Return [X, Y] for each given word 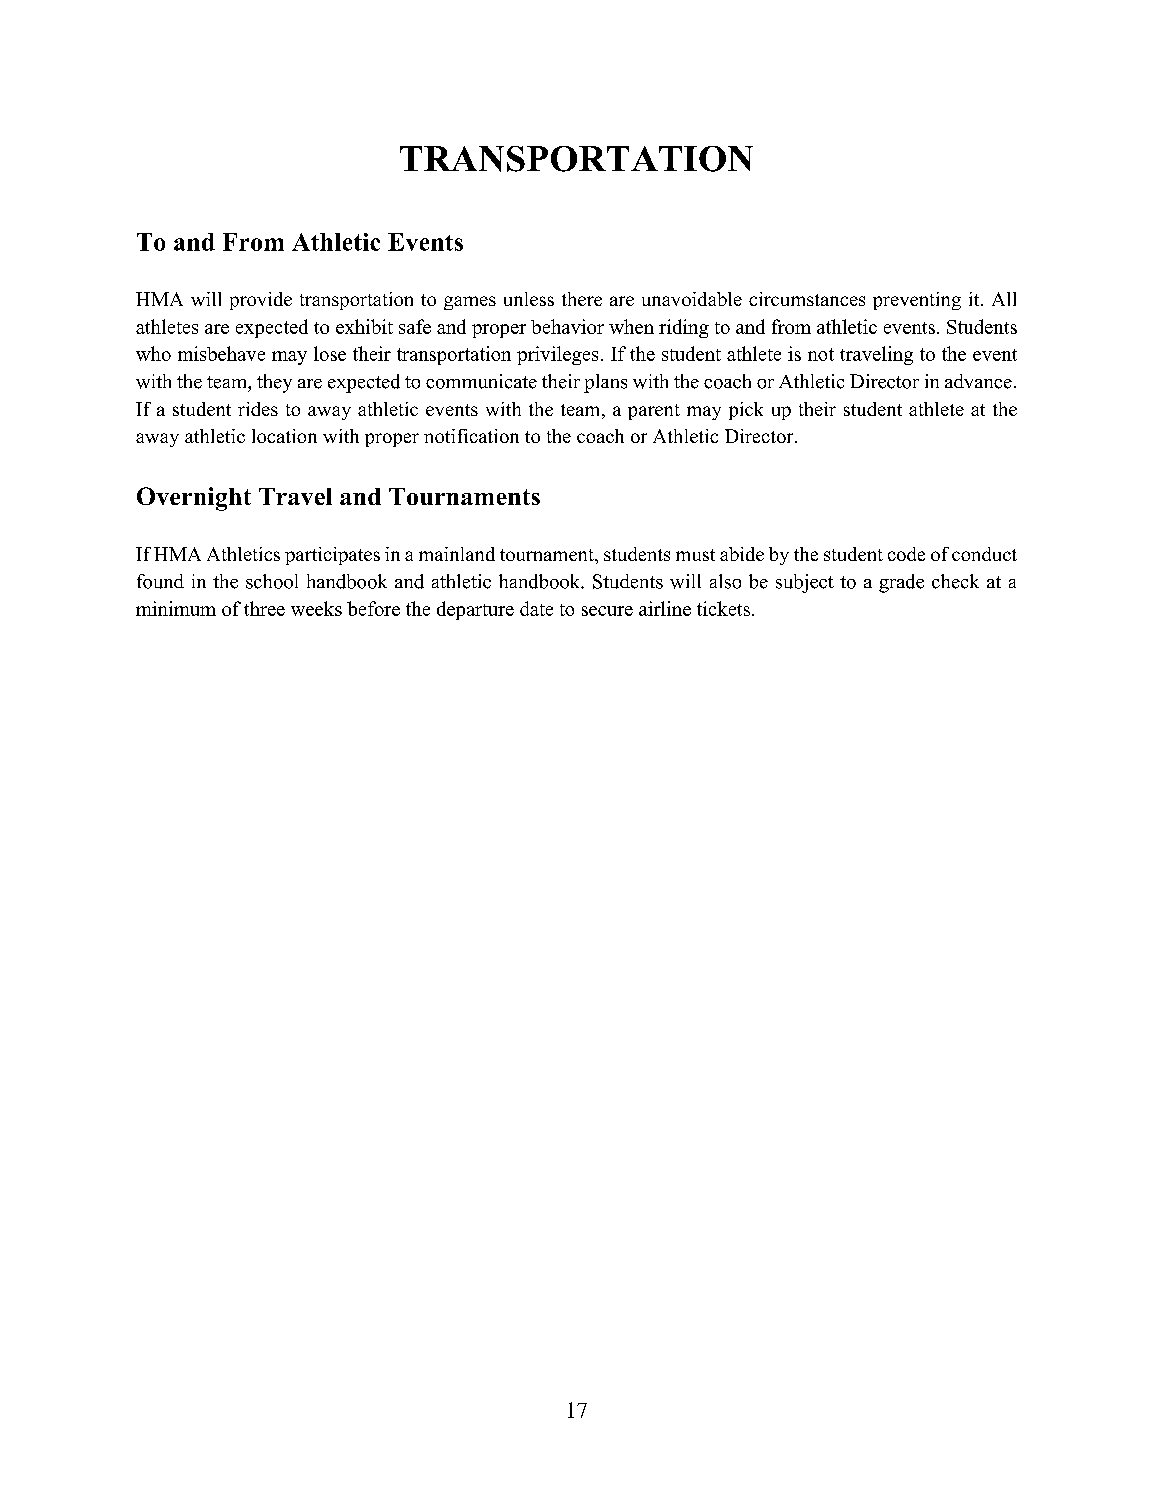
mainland [457, 554]
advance [978, 381]
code [906, 554]
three [264, 608]
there [582, 299]
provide [261, 301]
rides [258, 409]
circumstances [807, 299]
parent [654, 412]
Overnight [194, 499]
